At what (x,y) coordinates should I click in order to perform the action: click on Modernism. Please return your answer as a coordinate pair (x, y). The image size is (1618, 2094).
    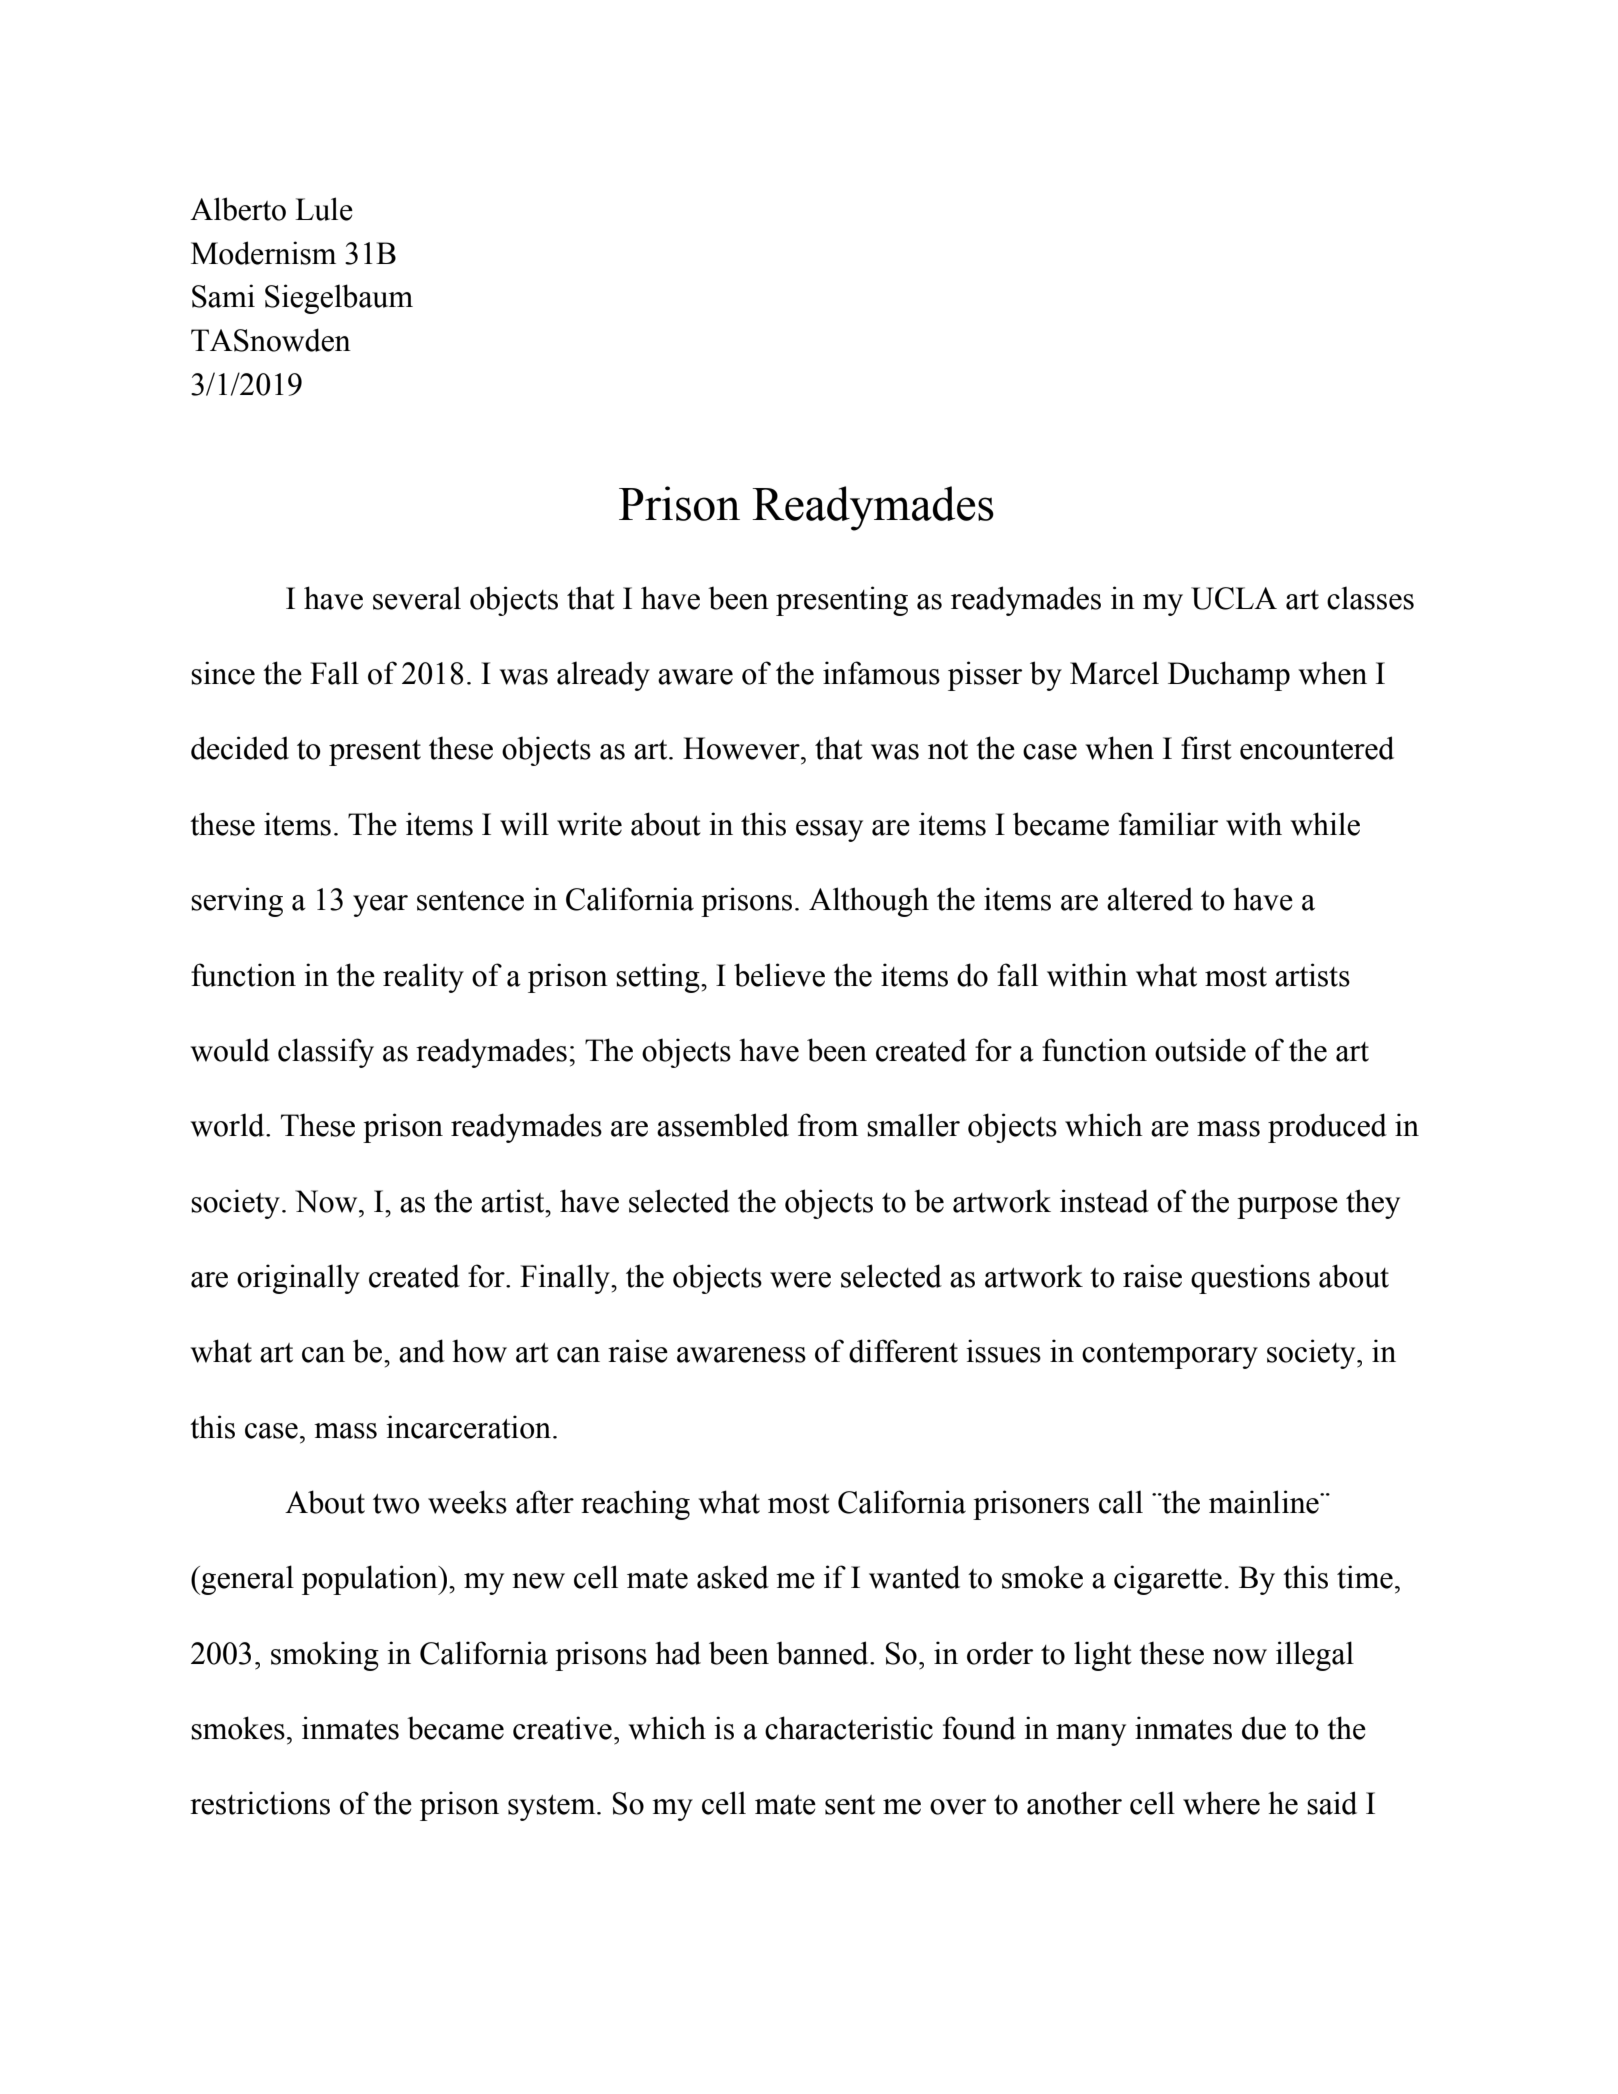
    Looking at the image, I should click on (263, 253).
